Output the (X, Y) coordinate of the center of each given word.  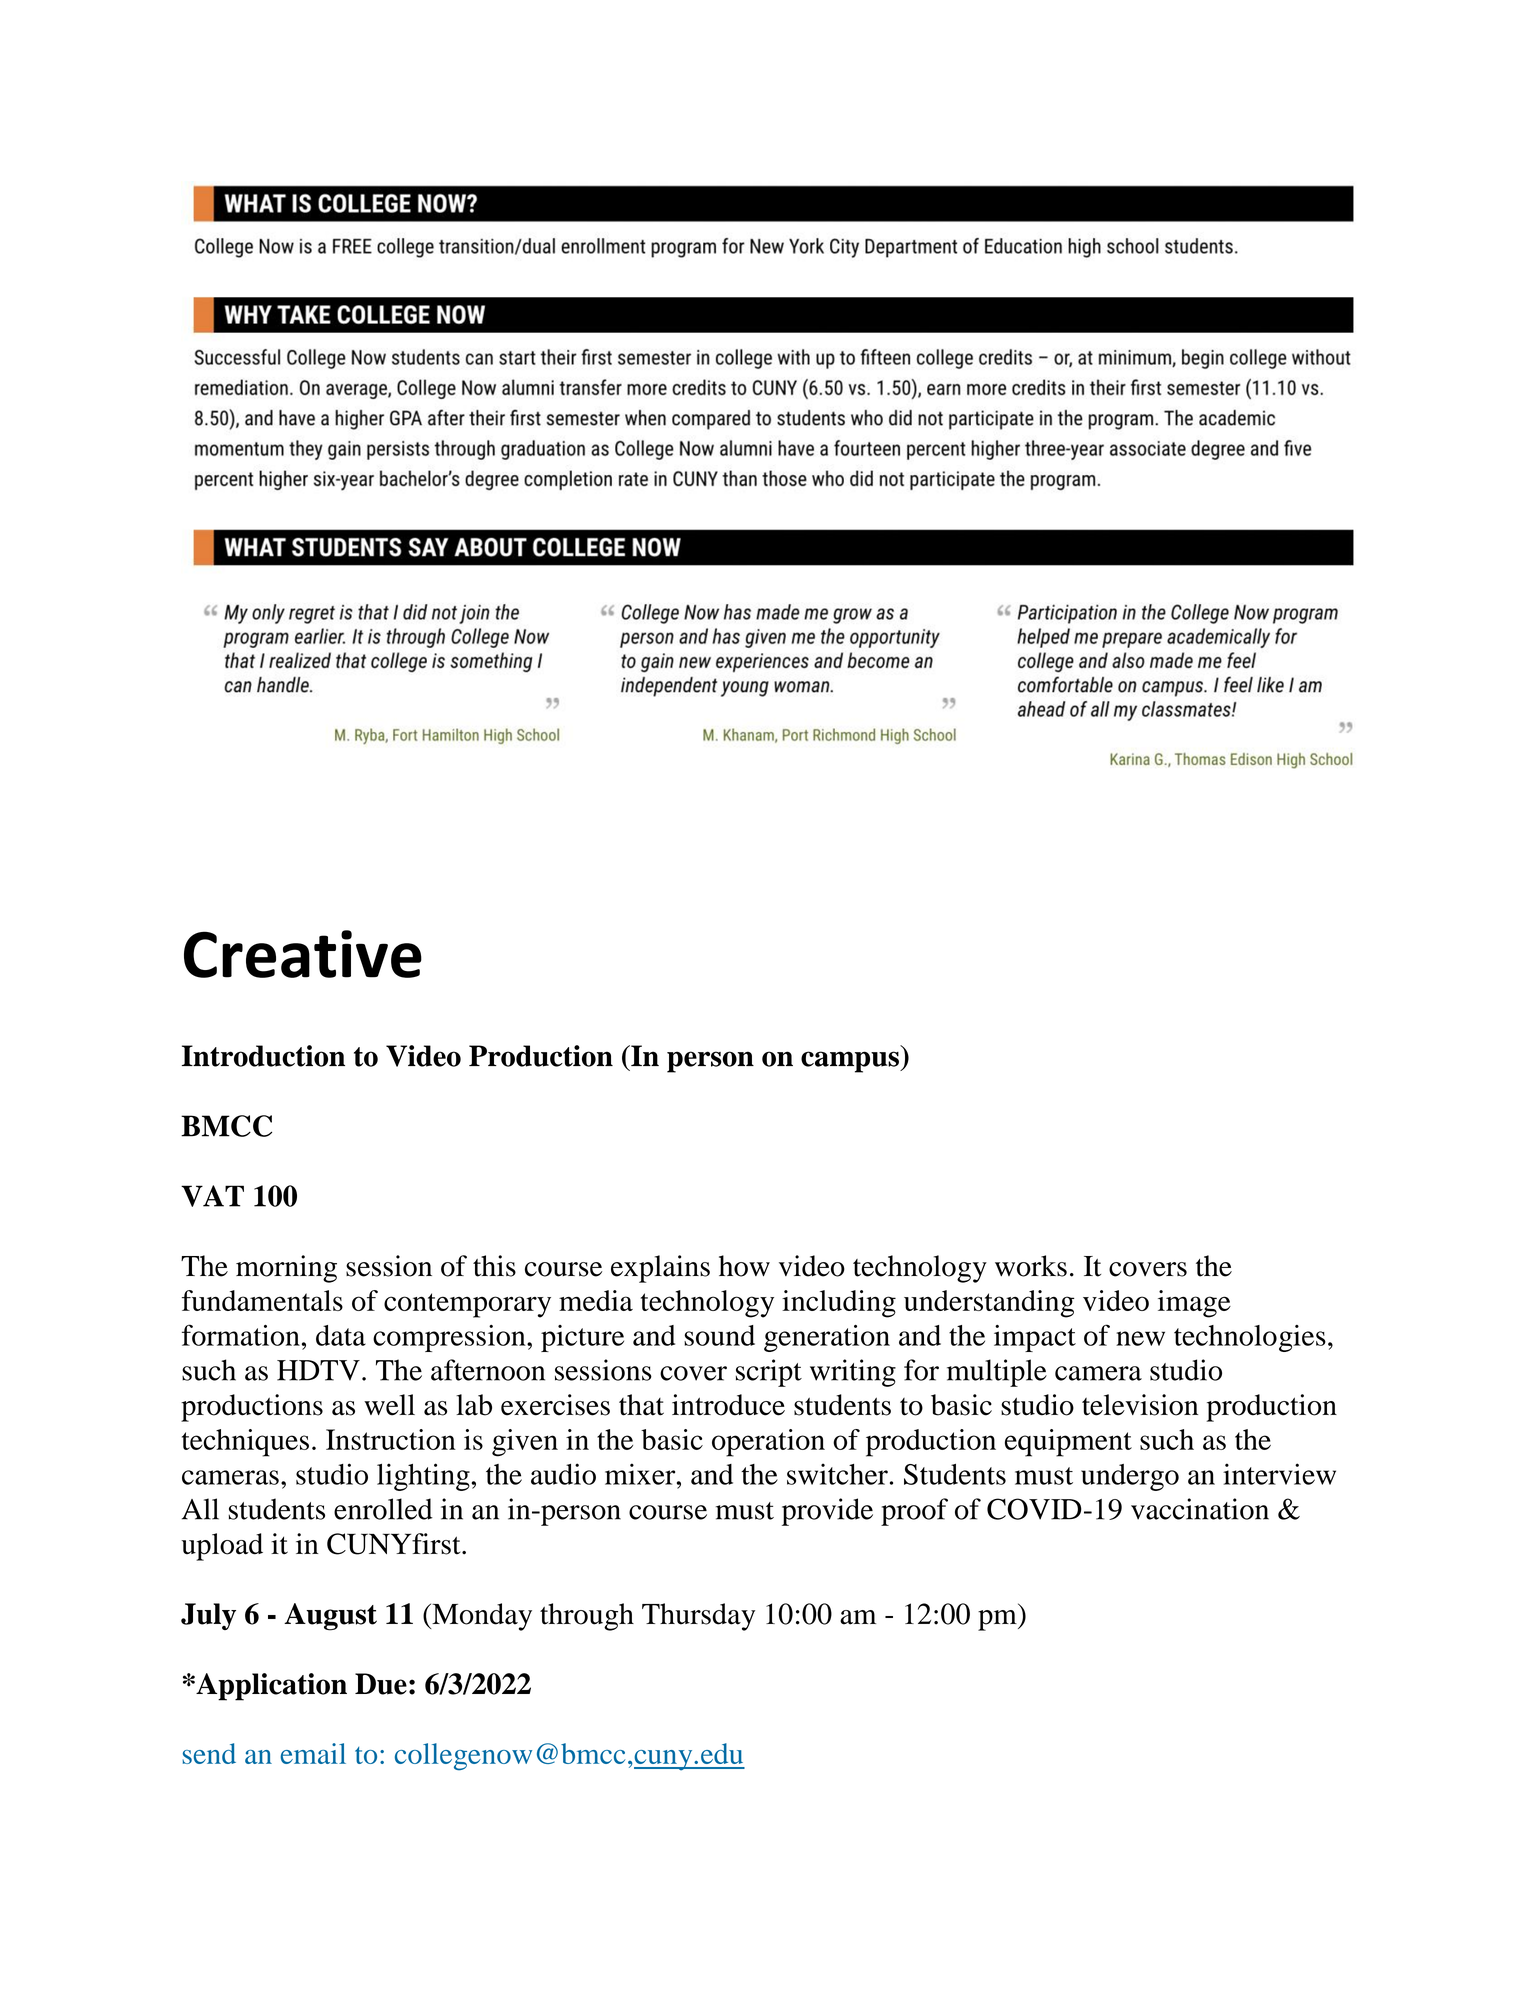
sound (719, 1335)
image (1194, 1304)
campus (851, 1062)
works (1031, 1266)
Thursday (698, 1617)
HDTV (318, 1370)
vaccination (1200, 1509)
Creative (303, 954)
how (744, 1266)
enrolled (383, 1509)
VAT (212, 1196)
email (313, 1753)
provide (827, 1512)
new (1140, 1338)
